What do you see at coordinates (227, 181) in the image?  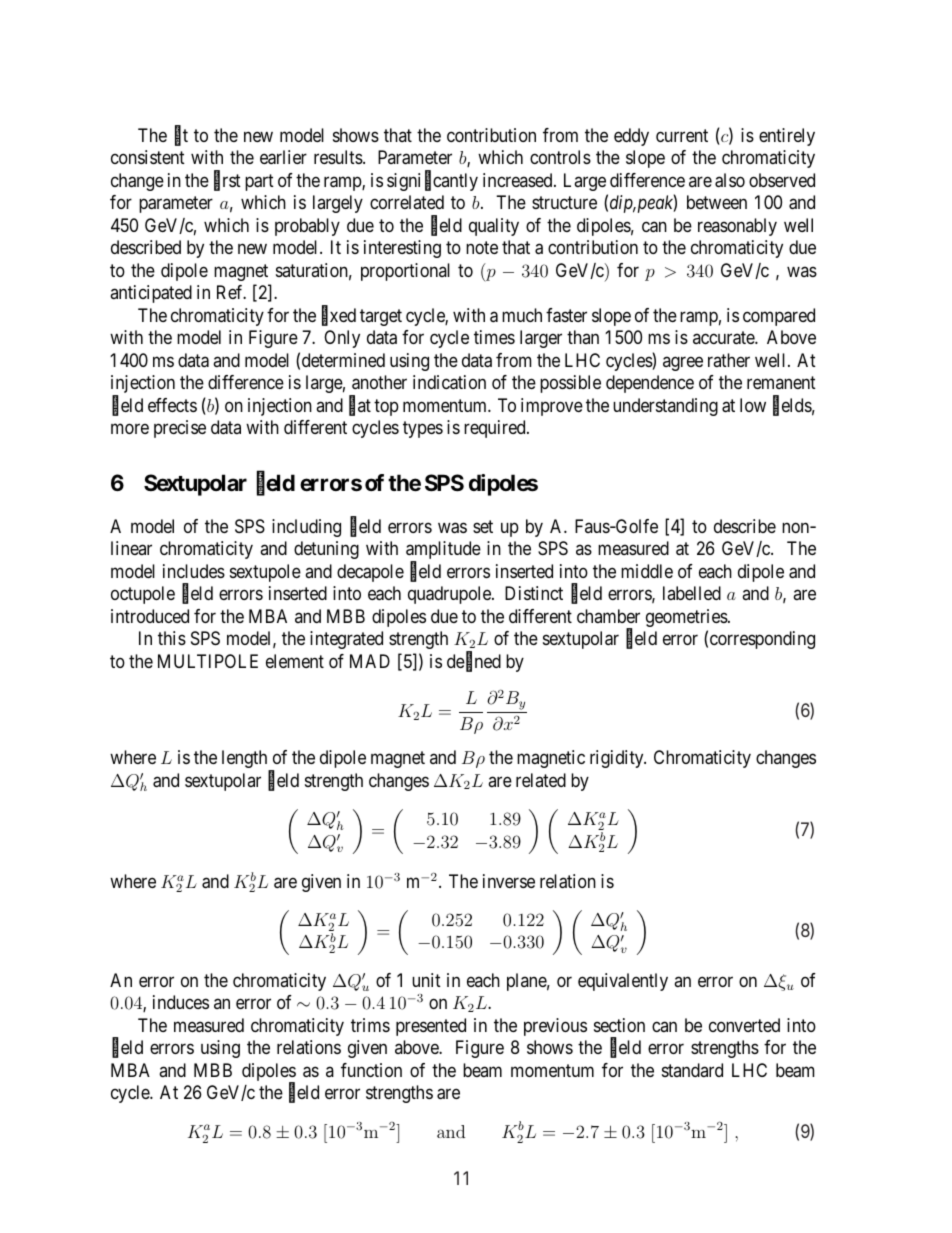 I see `first` at bounding box center [227, 181].
